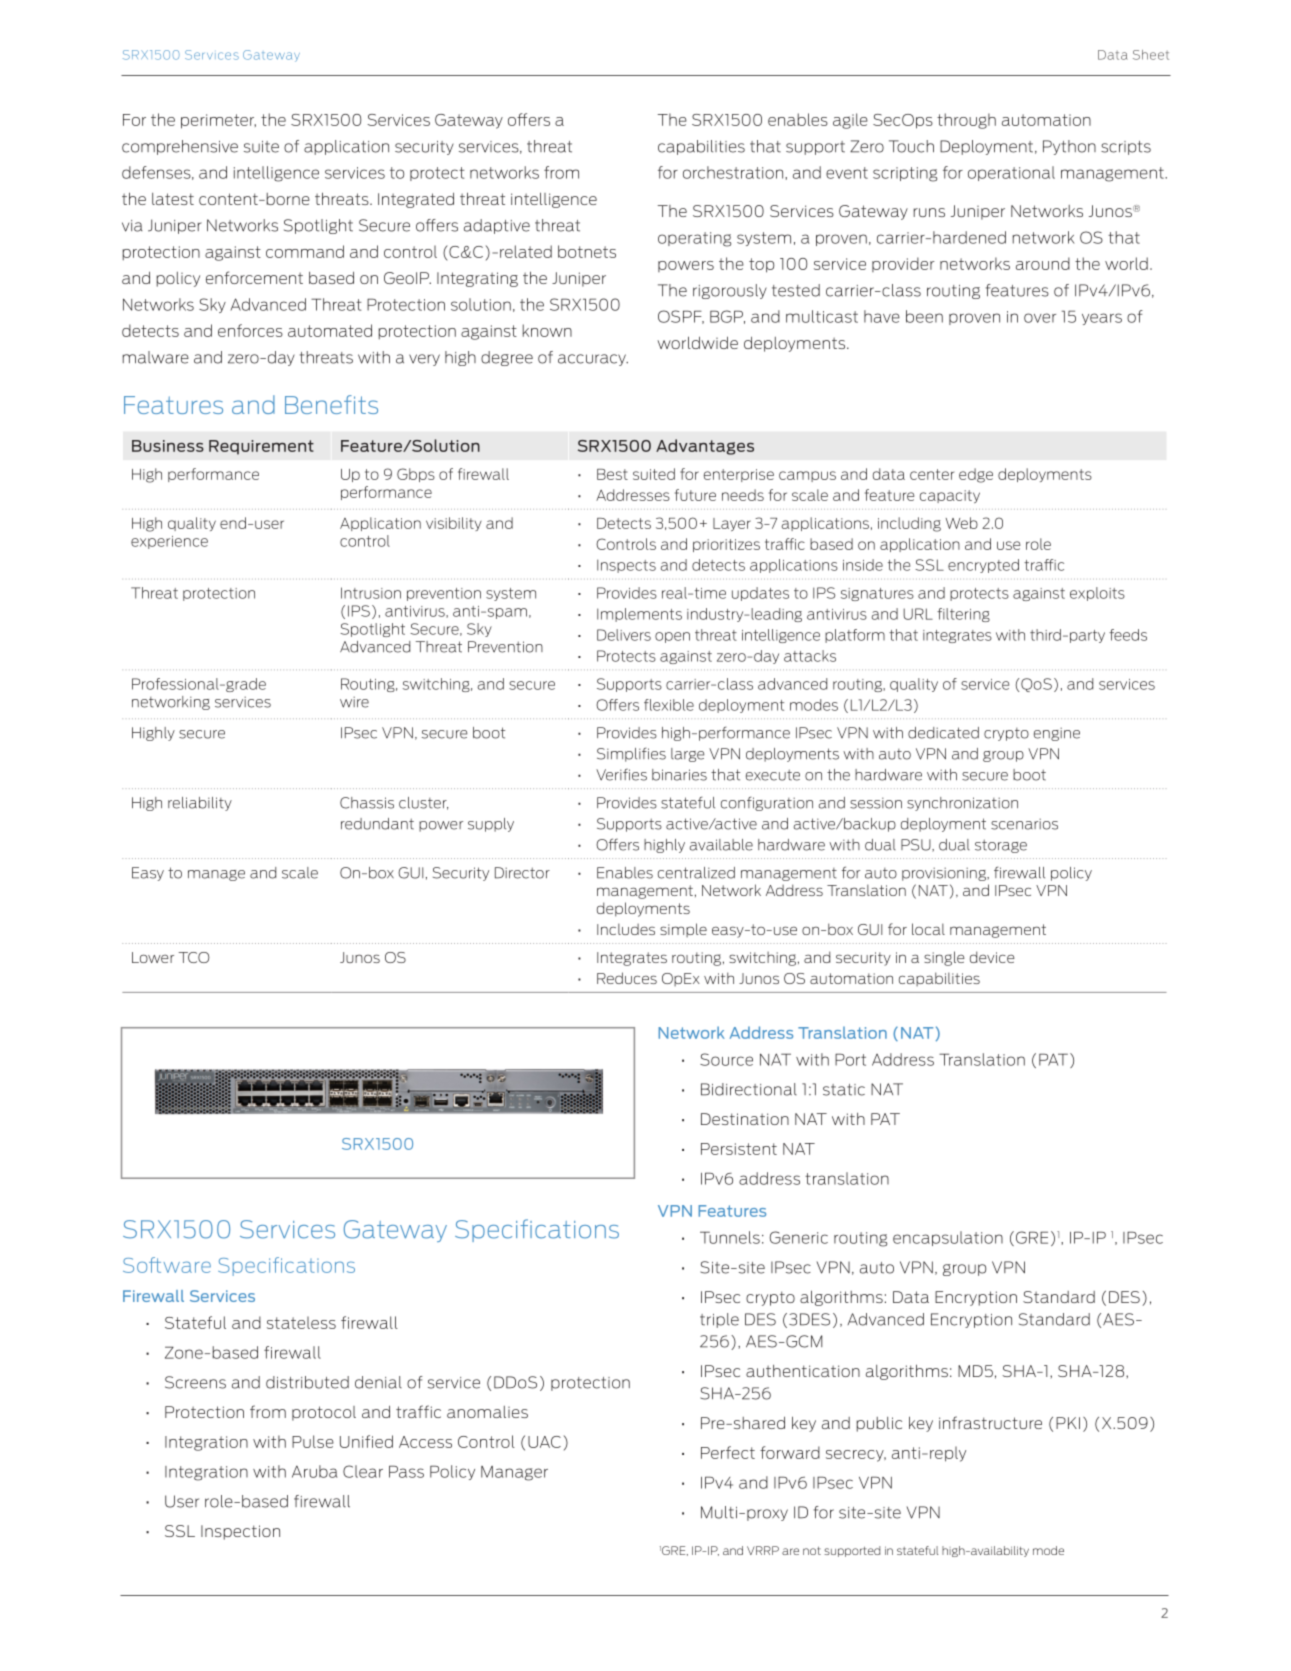  What do you see at coordinates (948, 1238) in the screenshot?
I see `encapsulation` at bounding box center [948, 1238].
